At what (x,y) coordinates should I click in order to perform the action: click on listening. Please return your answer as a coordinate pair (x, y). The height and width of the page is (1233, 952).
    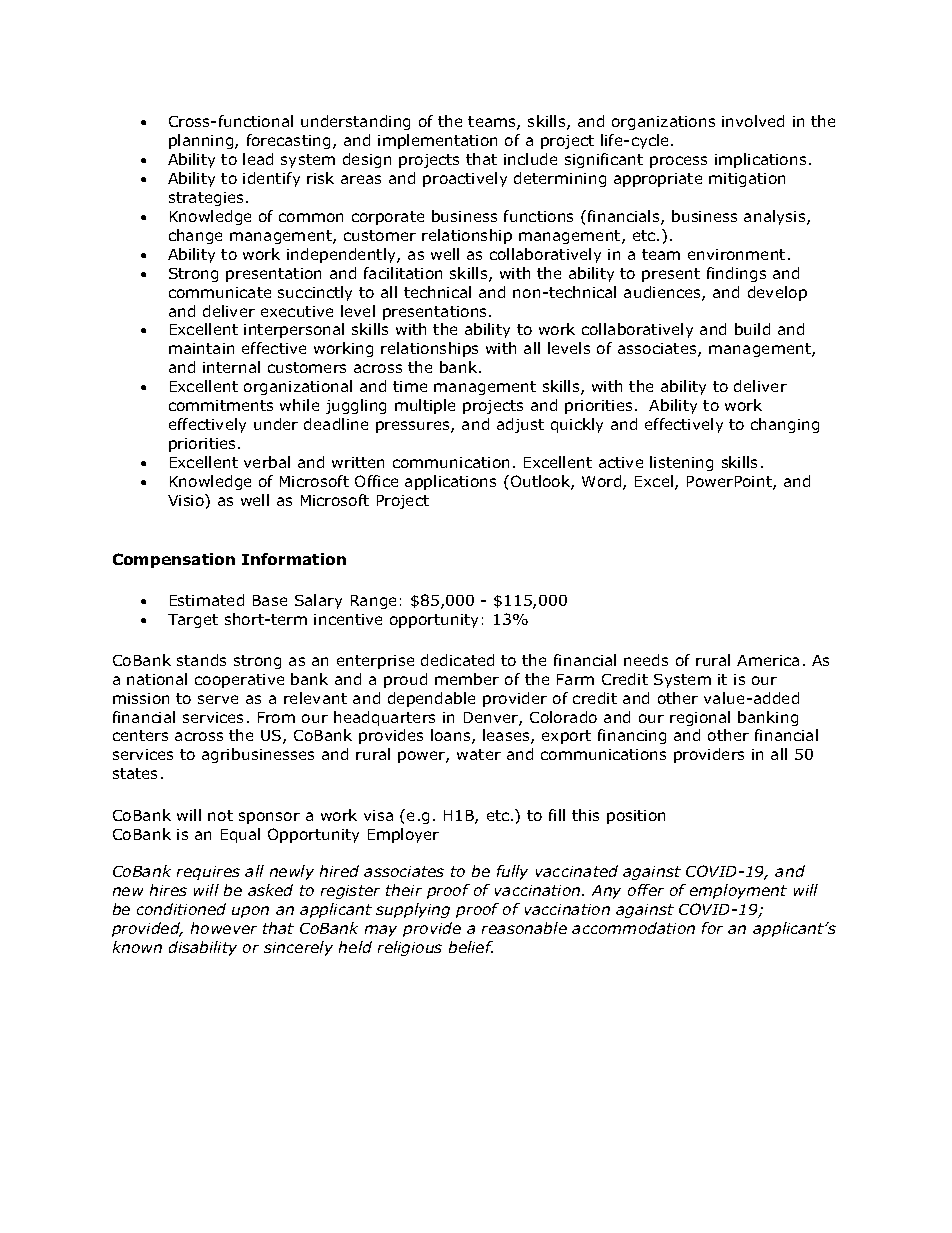
    Looking at the image, I should click on (681, 463).
